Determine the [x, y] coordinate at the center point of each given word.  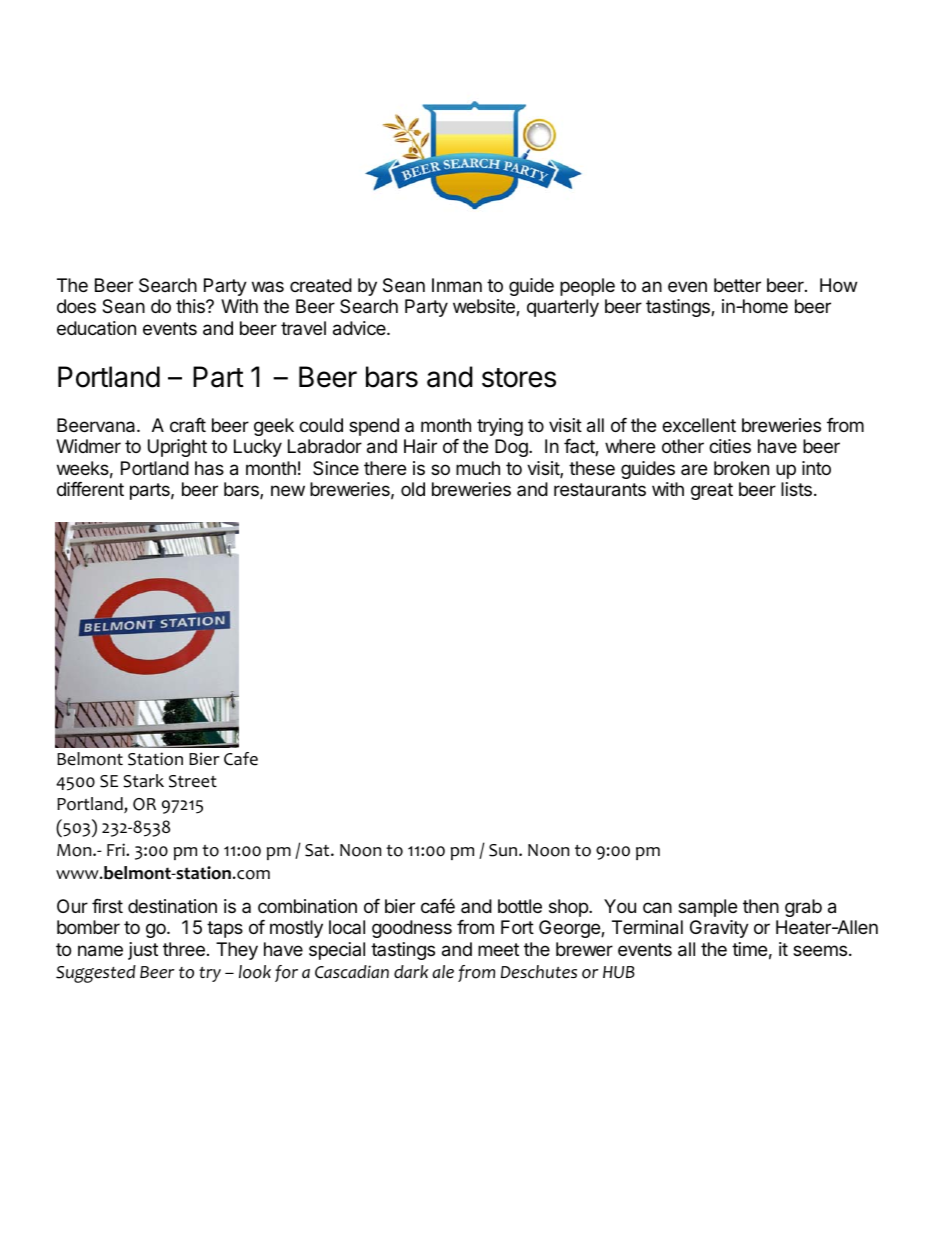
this [191, 306]
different [90, 489]
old [413, 489]
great [712, 491]
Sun [504, 850]
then [761, 906]
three [184, 949]
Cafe [241, 759]
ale [443, 972]
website [485, 307]
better [737, 285]
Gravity [719, 929]
